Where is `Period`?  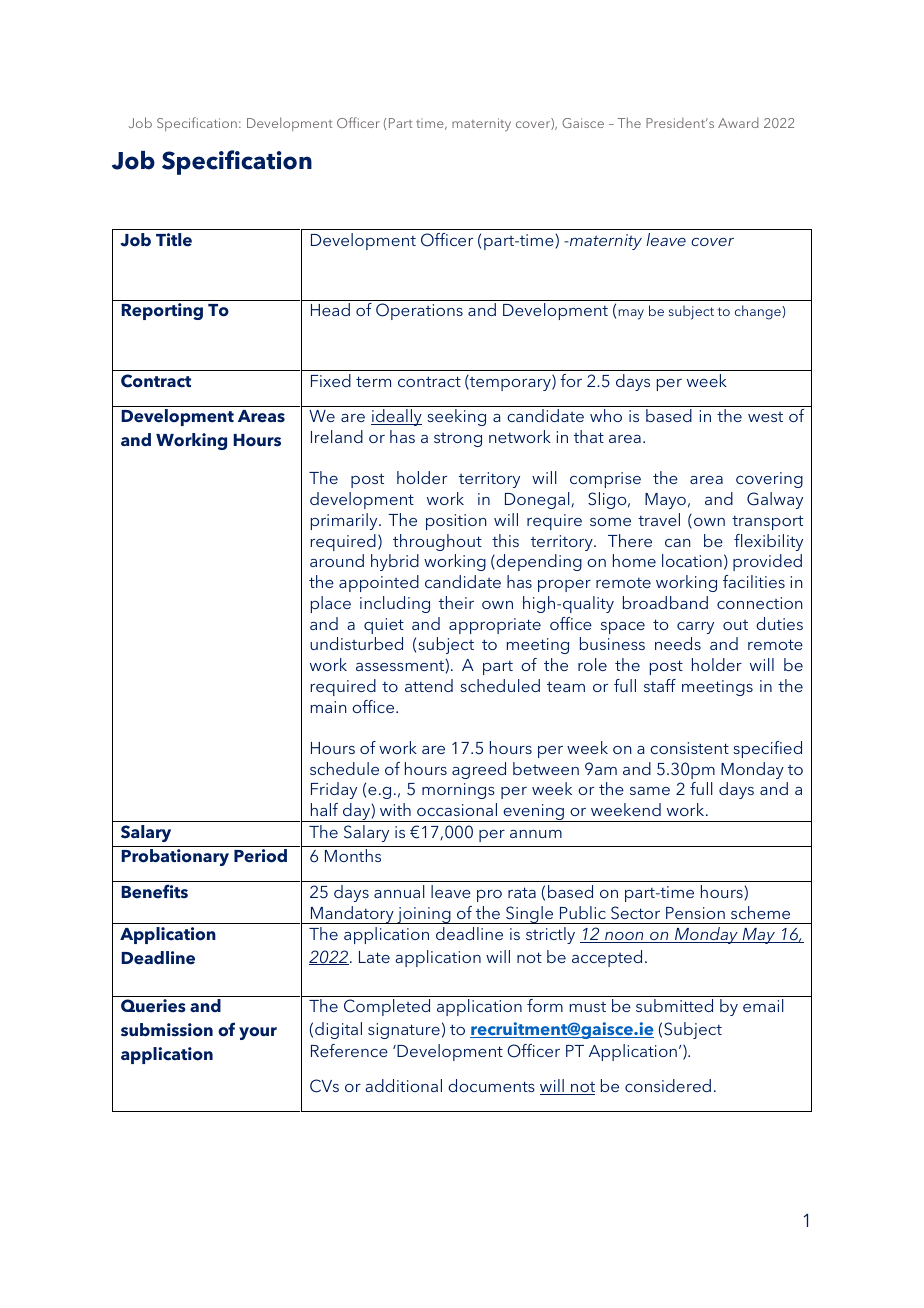
Period is located at coordinates (260, 856).
